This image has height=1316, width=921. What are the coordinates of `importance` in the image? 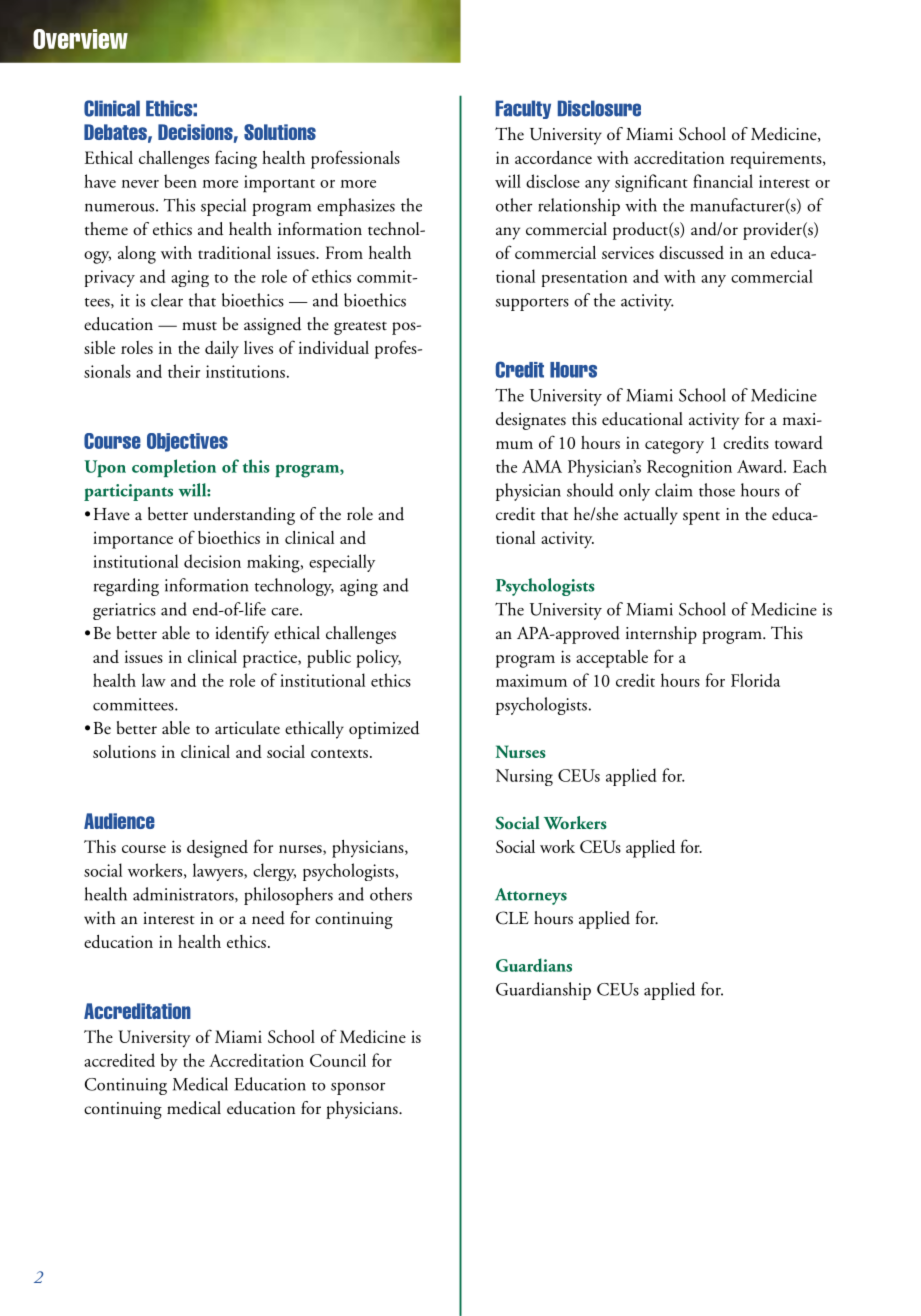 It's located at (133, 540).
